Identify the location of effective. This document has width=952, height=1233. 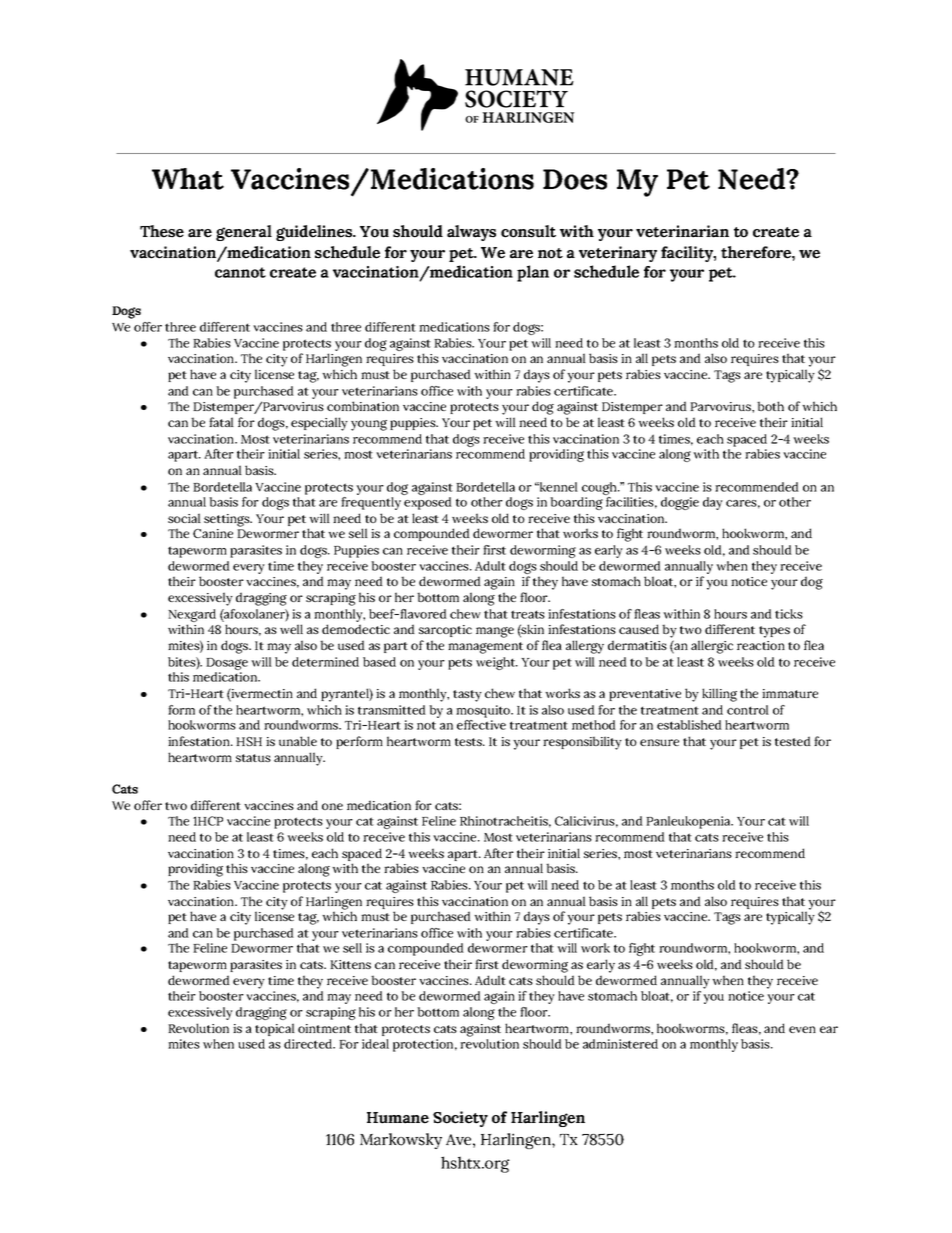
(481, 725).
